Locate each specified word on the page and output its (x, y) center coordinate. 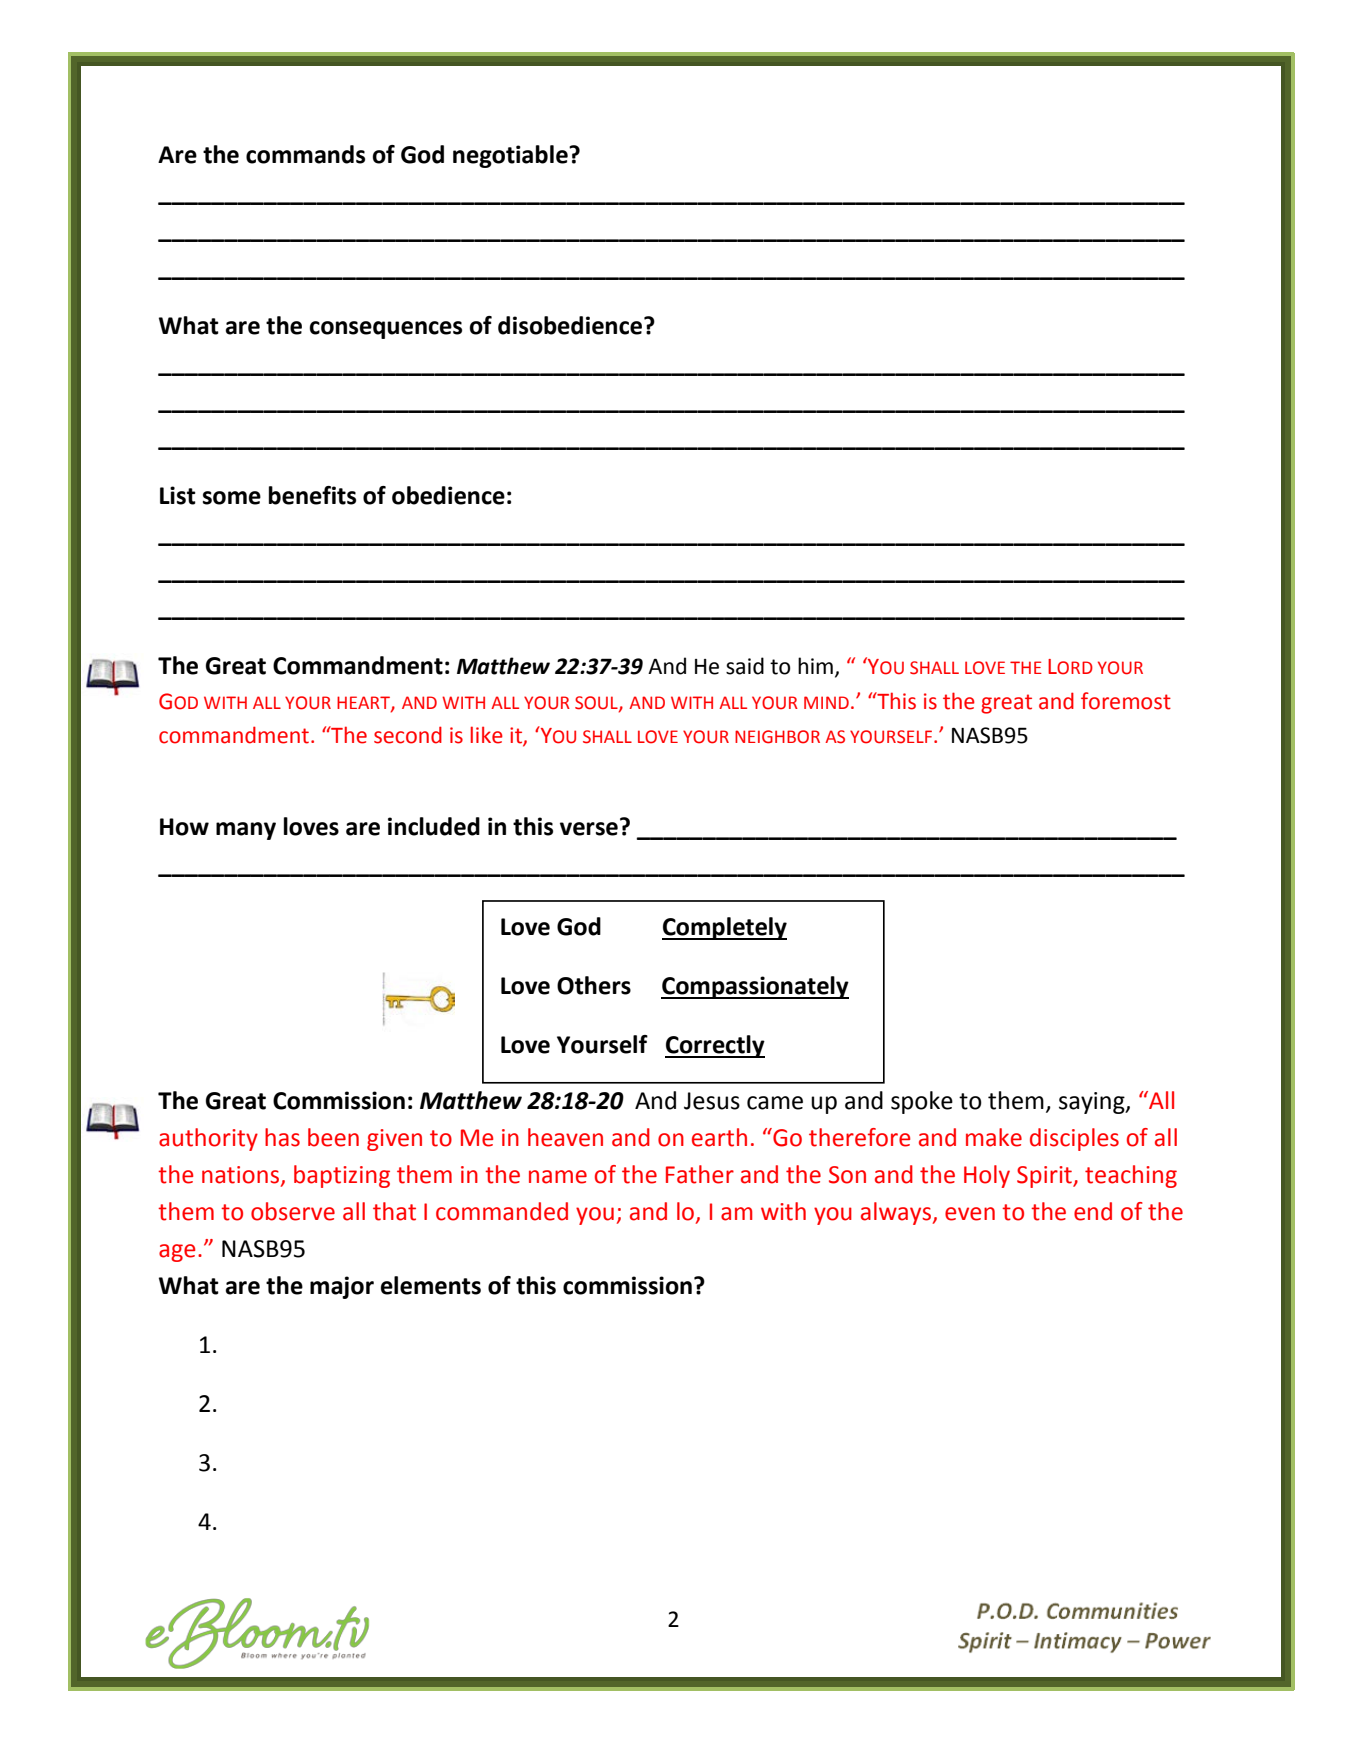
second (408, 735)
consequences (386, 330)
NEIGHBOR (777, 737)
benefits (312, 495)
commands (305, 154)
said (745, 666)
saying (1093, 1103)
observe (293, 1211)
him (815, 665)
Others (594, 985)
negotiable (511, 156)
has (282, 1137)
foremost (1126, 701)
